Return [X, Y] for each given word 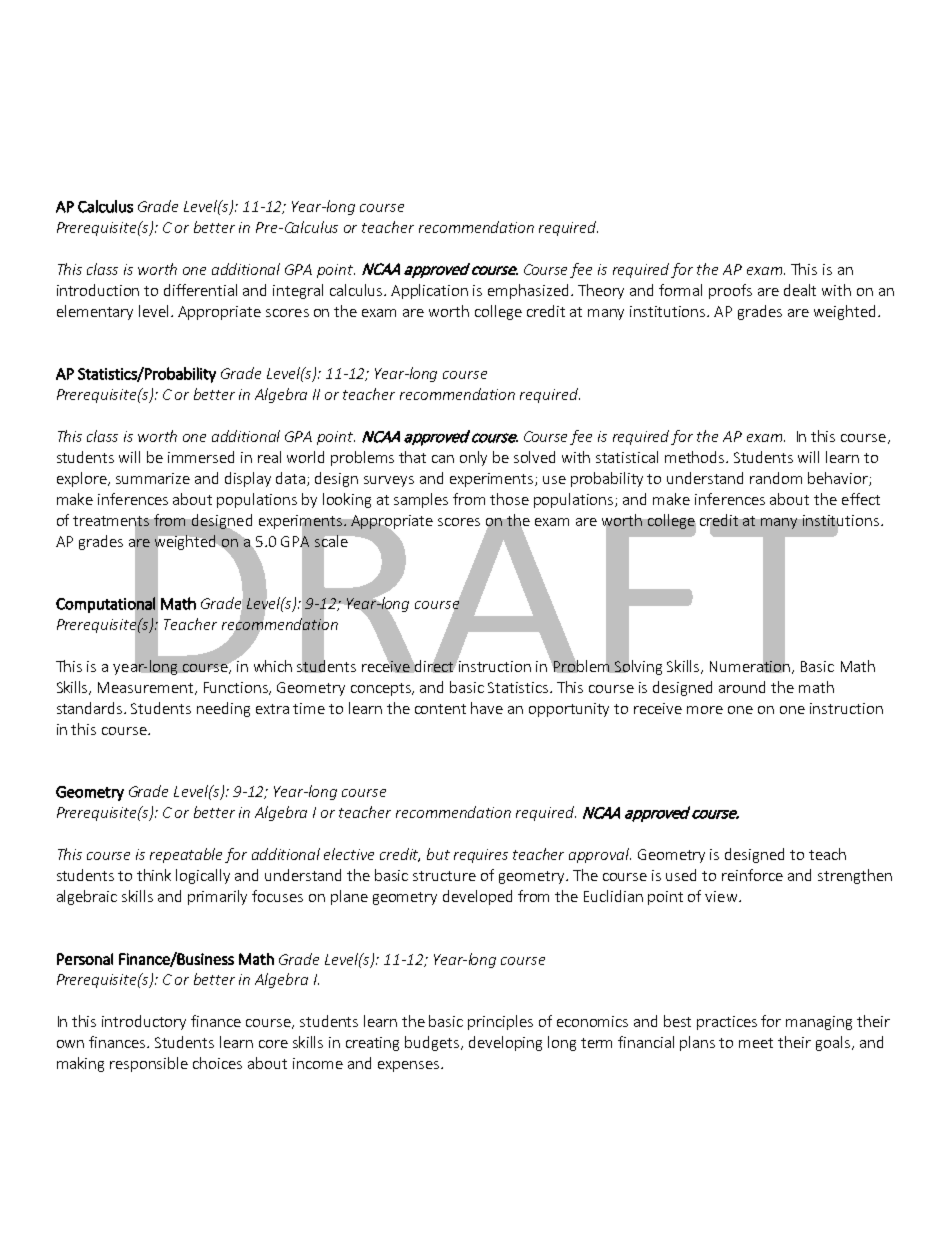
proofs [730, 291]
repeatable [186, 855]
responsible [149, 1064]
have [487, 708]
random [776, 478]
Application [429, 291]
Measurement [147, 688]
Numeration [751, 666]
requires [481, 856]
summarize [153, 478]
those [509, 499]
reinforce [752, 875]
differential [200, 290]
